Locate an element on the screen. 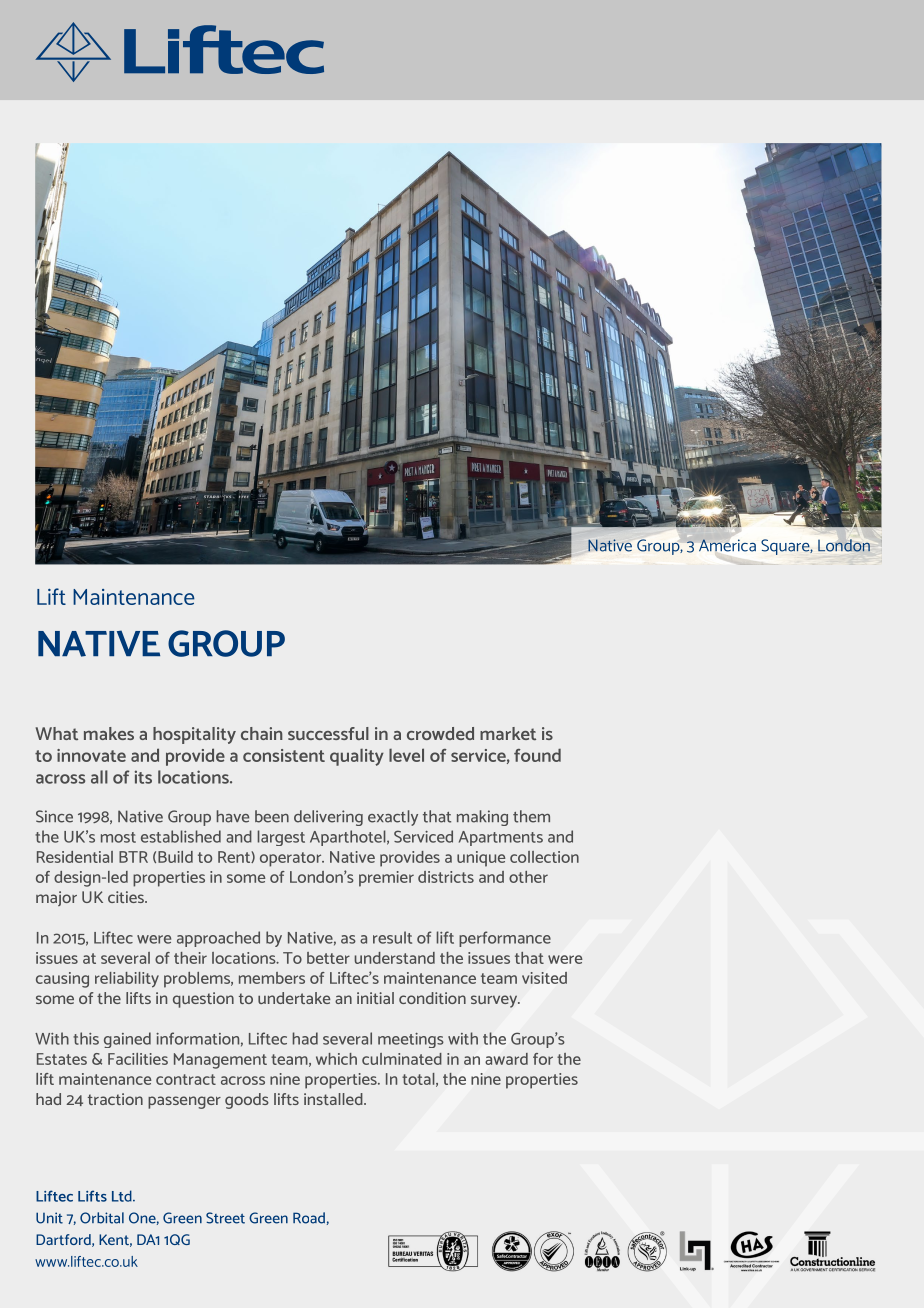 The height and width of the screenshot is (1308, 924). Ltd is located at coordinates (123, 1196).
